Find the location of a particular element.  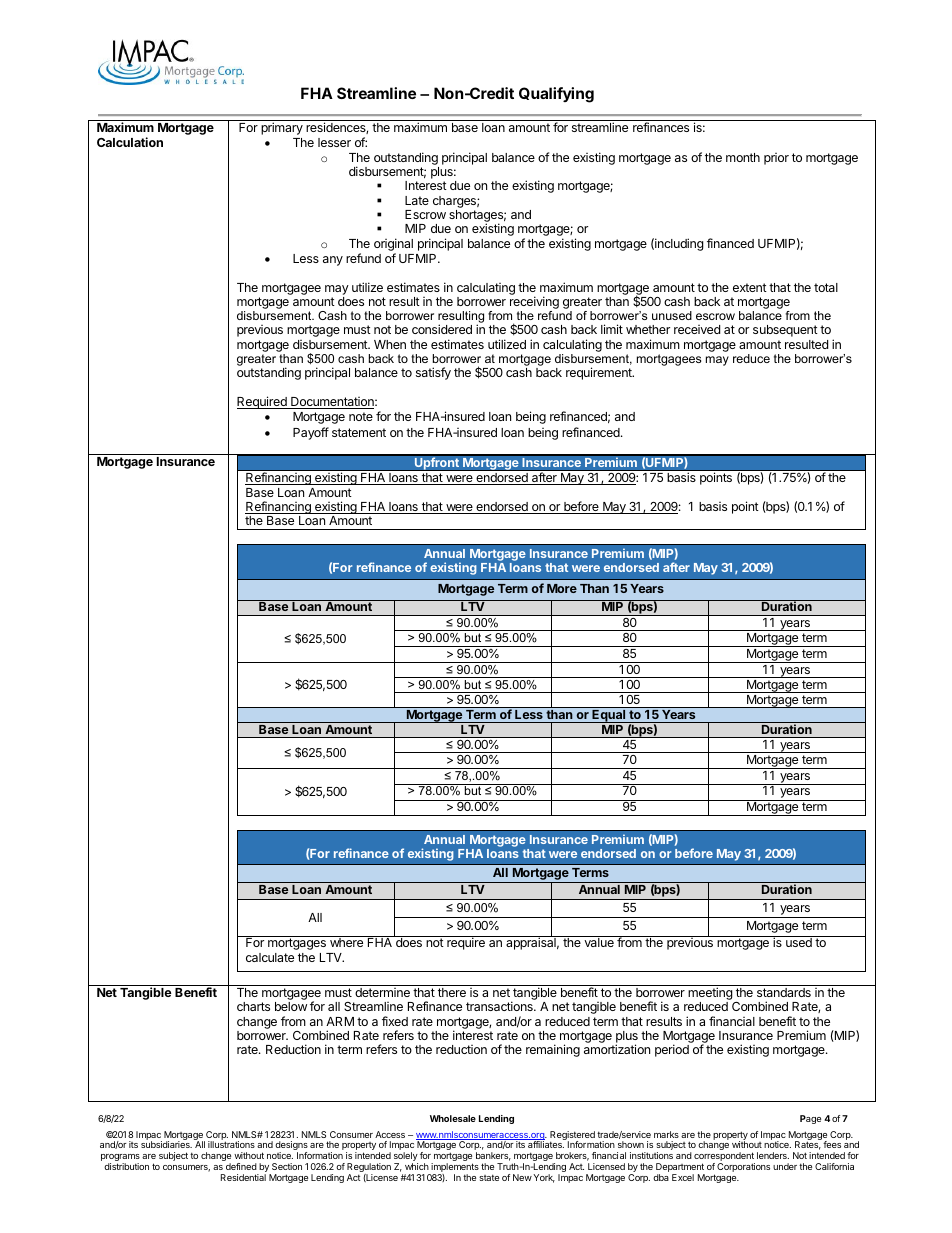

Payoff is located at coordinates (311, 433).
